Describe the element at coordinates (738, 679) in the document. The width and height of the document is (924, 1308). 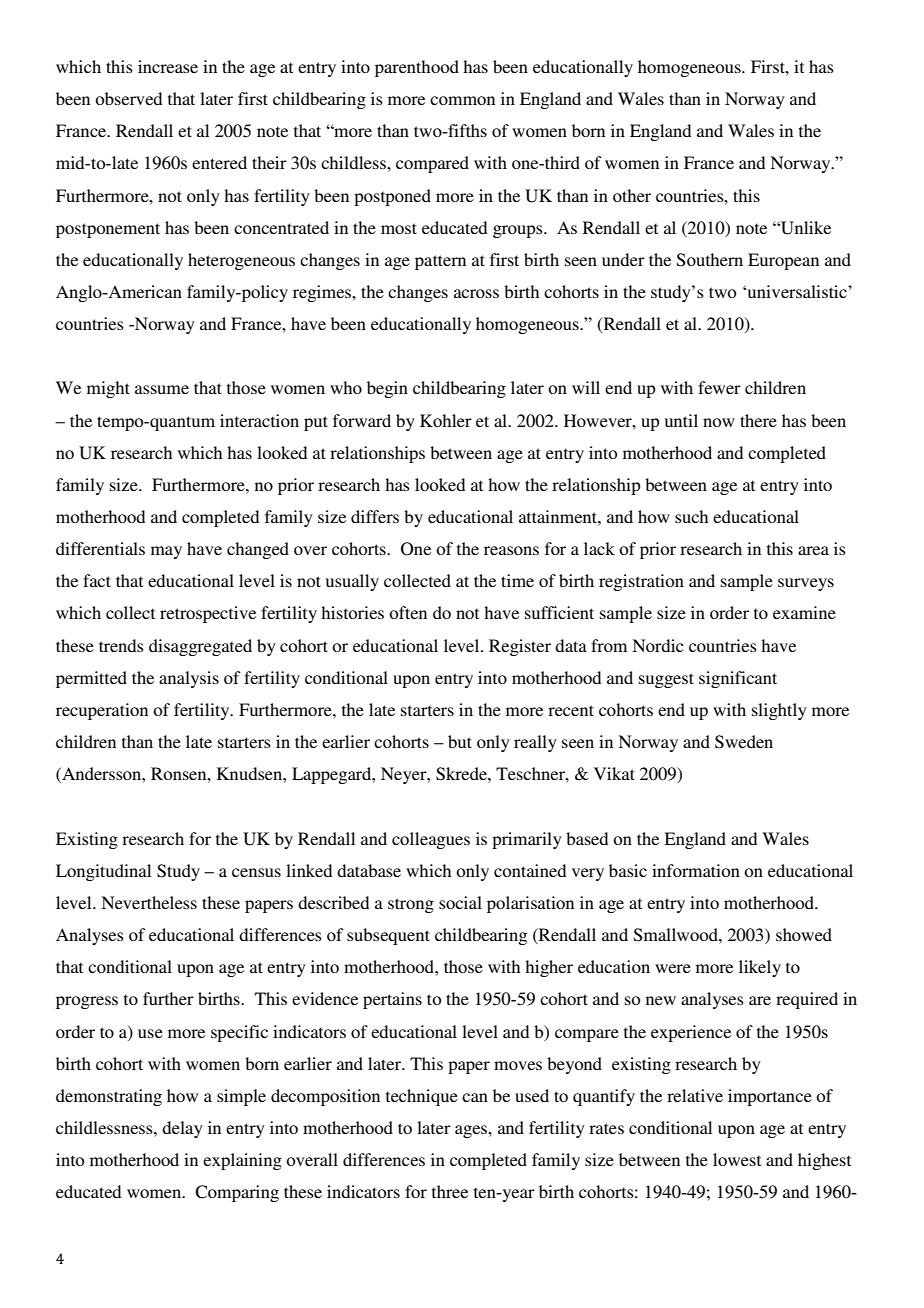
I see `significant` at that location.
